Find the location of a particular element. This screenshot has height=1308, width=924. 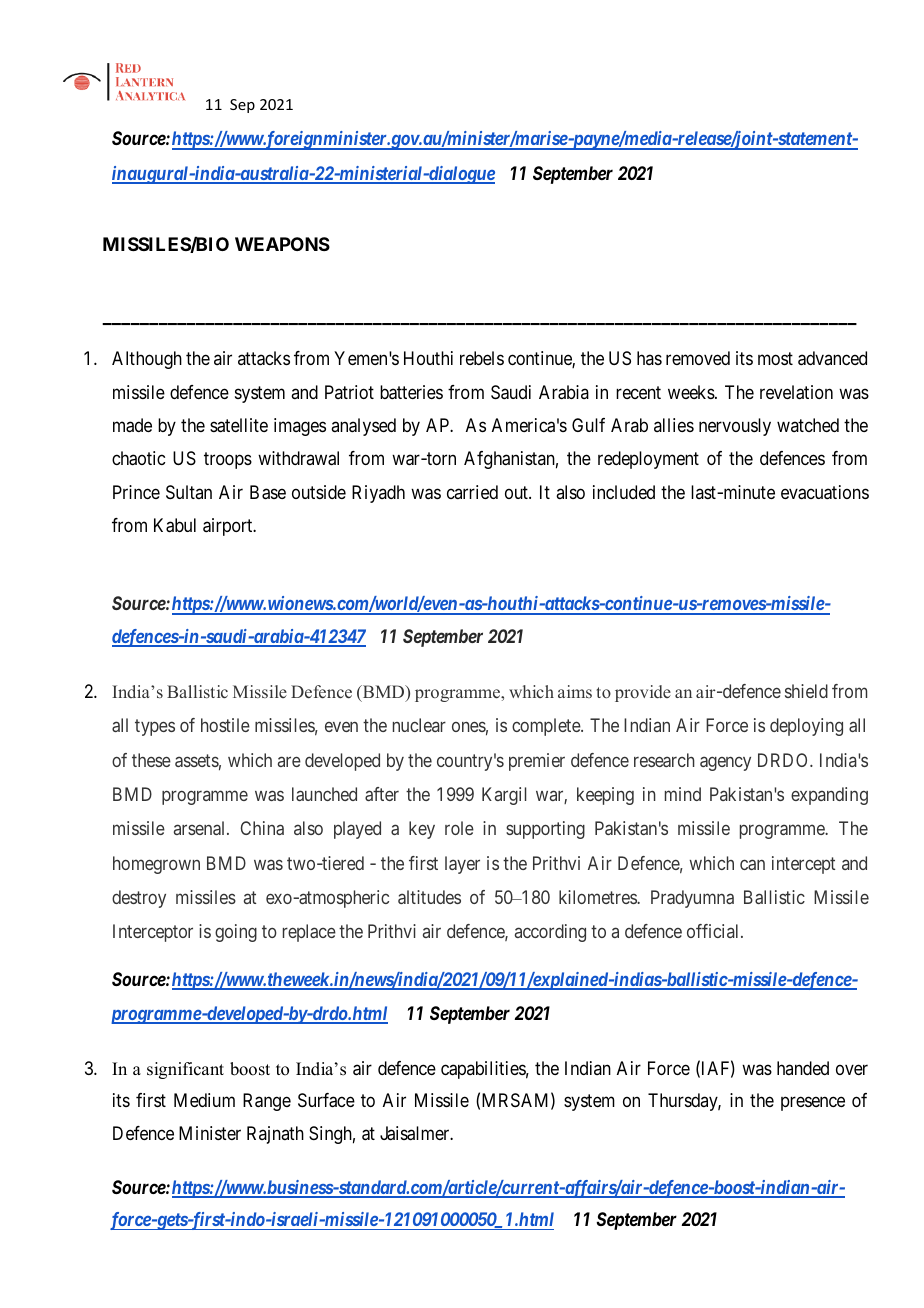

Surface is located at coordinates (326, 1100).
